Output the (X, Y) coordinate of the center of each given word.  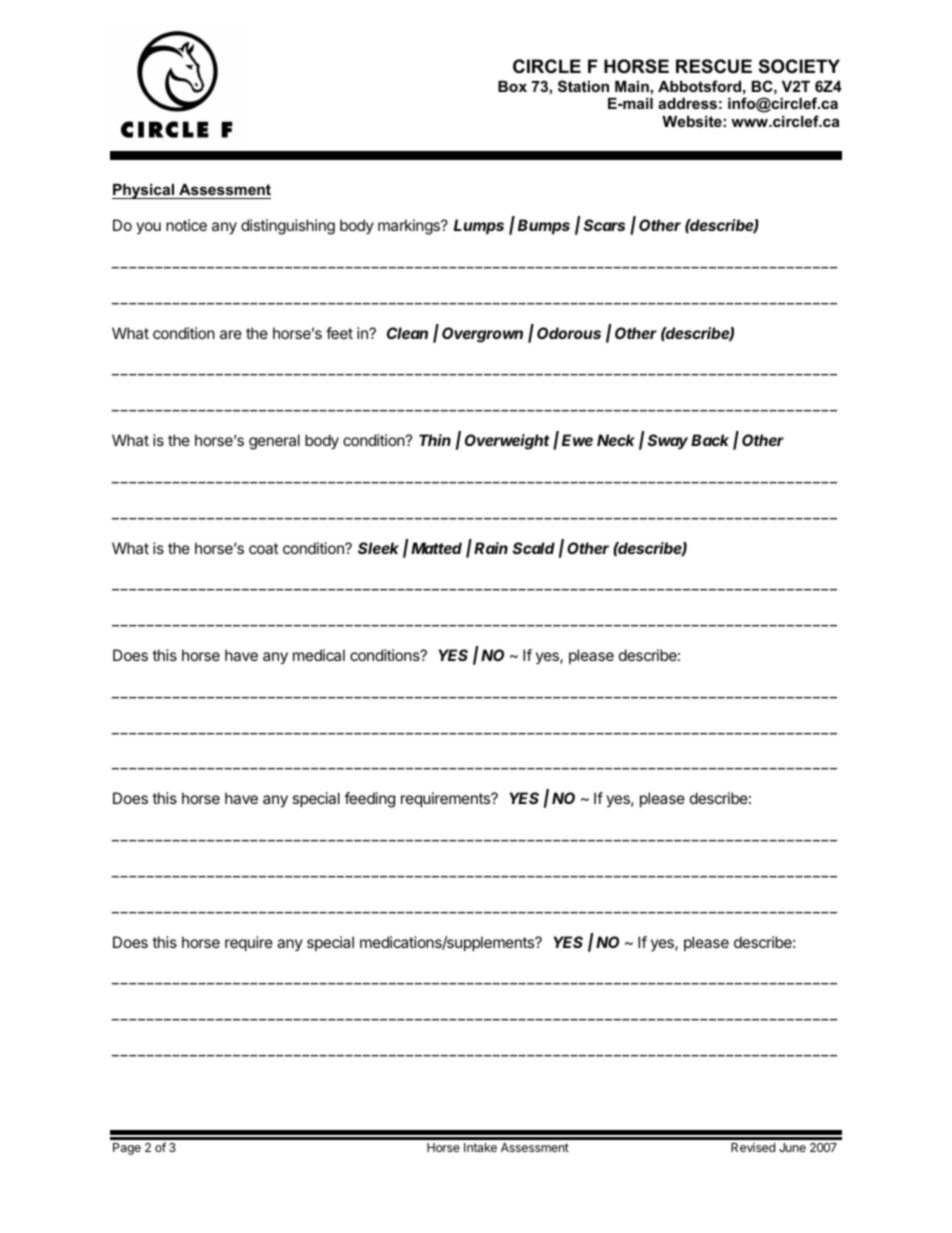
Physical (144, 191)
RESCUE (714, 66)
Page (127, 1149)
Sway (668, 442)
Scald (534, 548)
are (231, 334)
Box (512, 86)
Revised (753, 1147)
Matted (436, 548)
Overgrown (482, 335)
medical (319, 655)
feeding (369, 800)
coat (263, 548)
